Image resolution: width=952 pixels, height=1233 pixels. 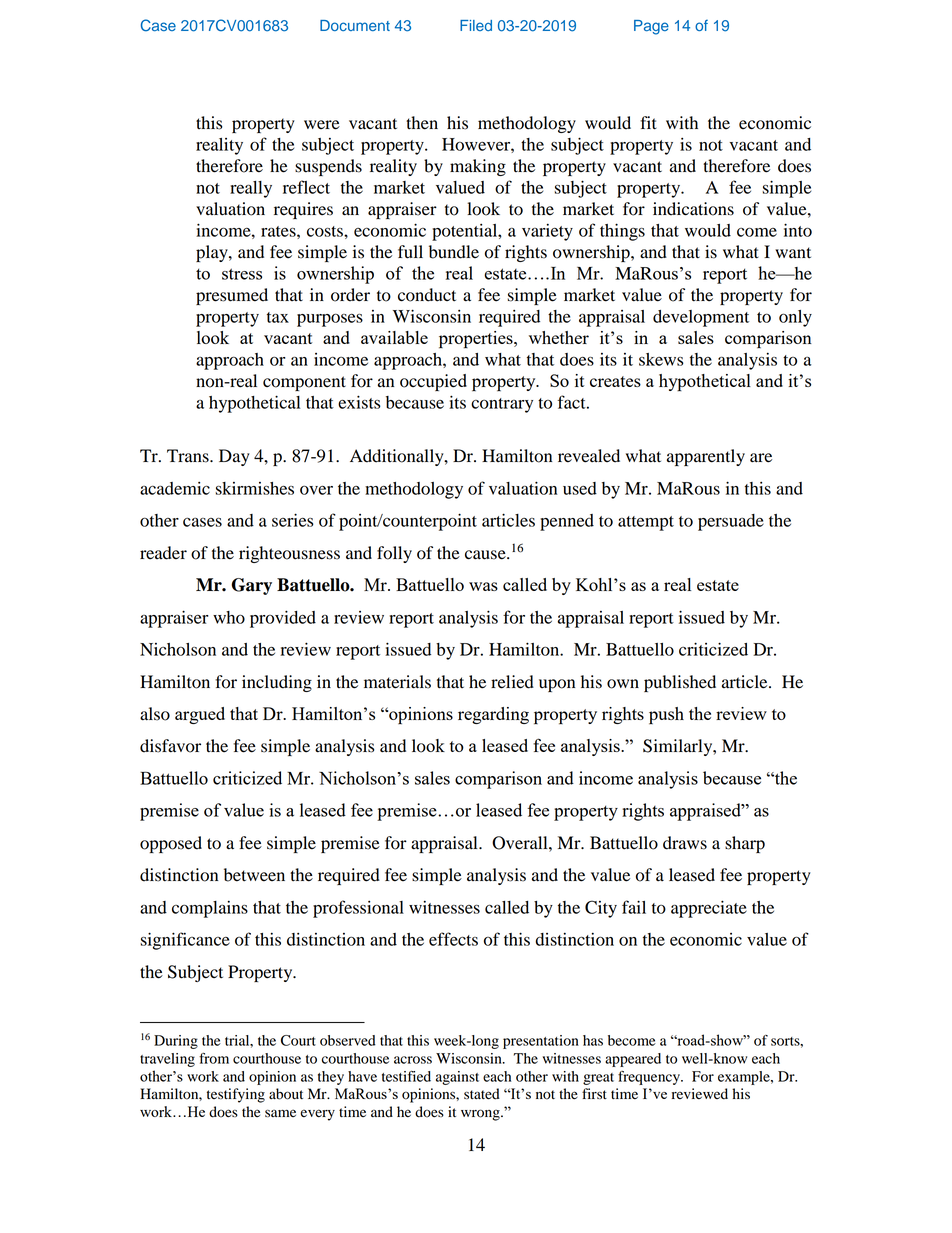 What do you see at coordinates (322, 125) in the screenshot?
I see `were` at bounding box center [322, 125].
